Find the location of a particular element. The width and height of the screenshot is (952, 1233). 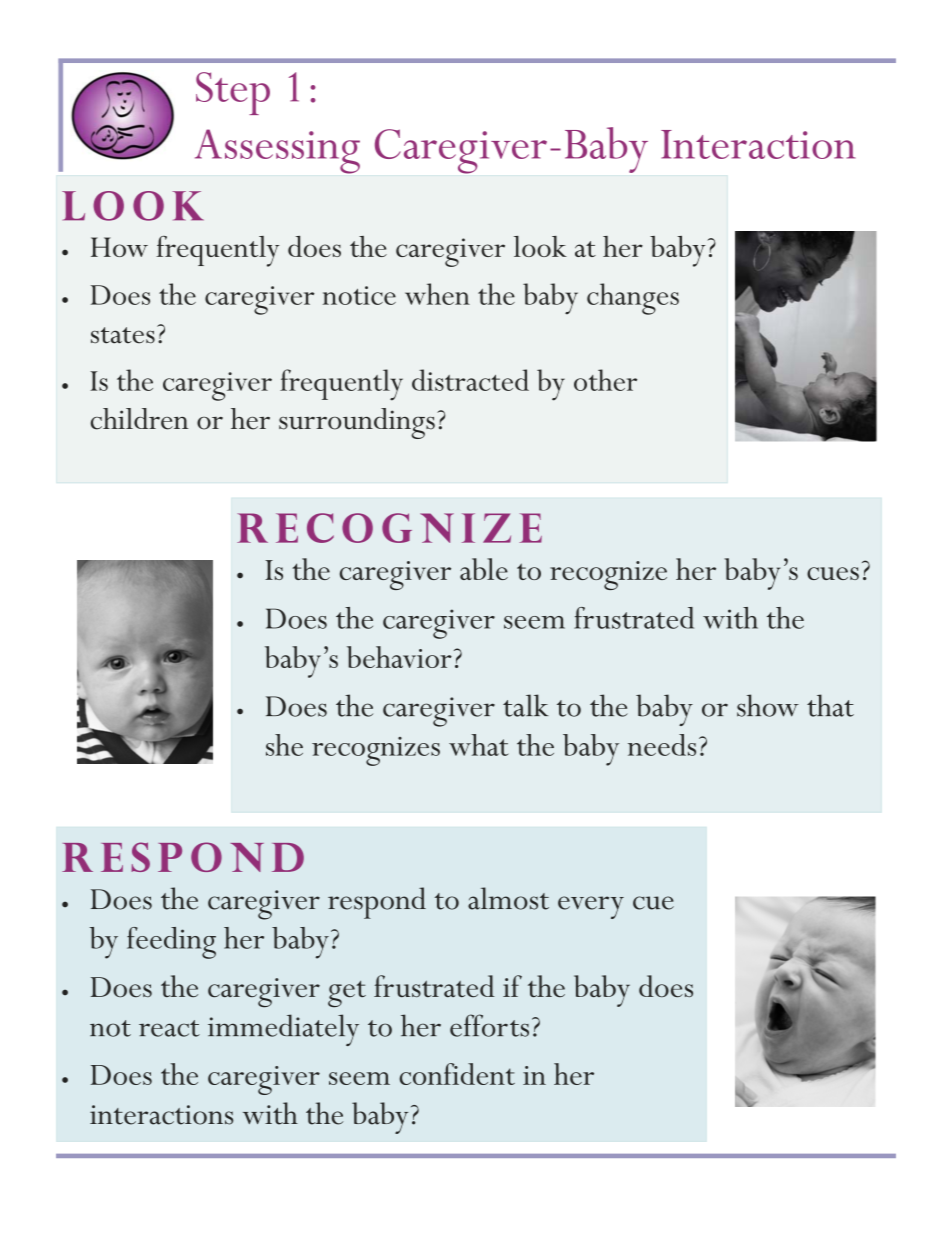

she is located at coordinates (284, 745).
